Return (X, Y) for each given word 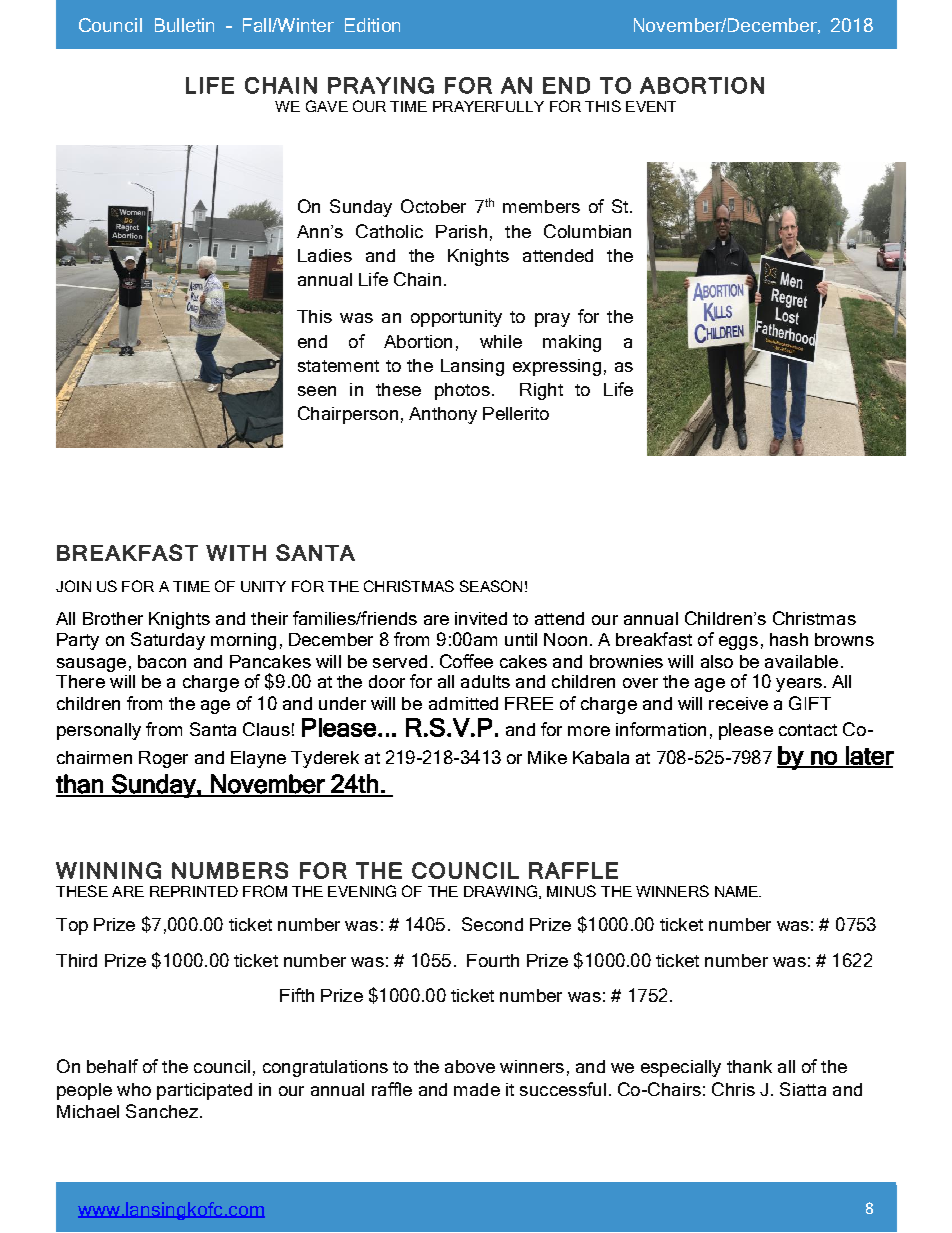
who (134, 1089)
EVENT (651, 106)
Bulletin (184, 25)
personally (99, 731)
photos (462, 391)
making (572, 343)
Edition (372, 25)
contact (808, 730)
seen (317, 391)
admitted (463, 703)
